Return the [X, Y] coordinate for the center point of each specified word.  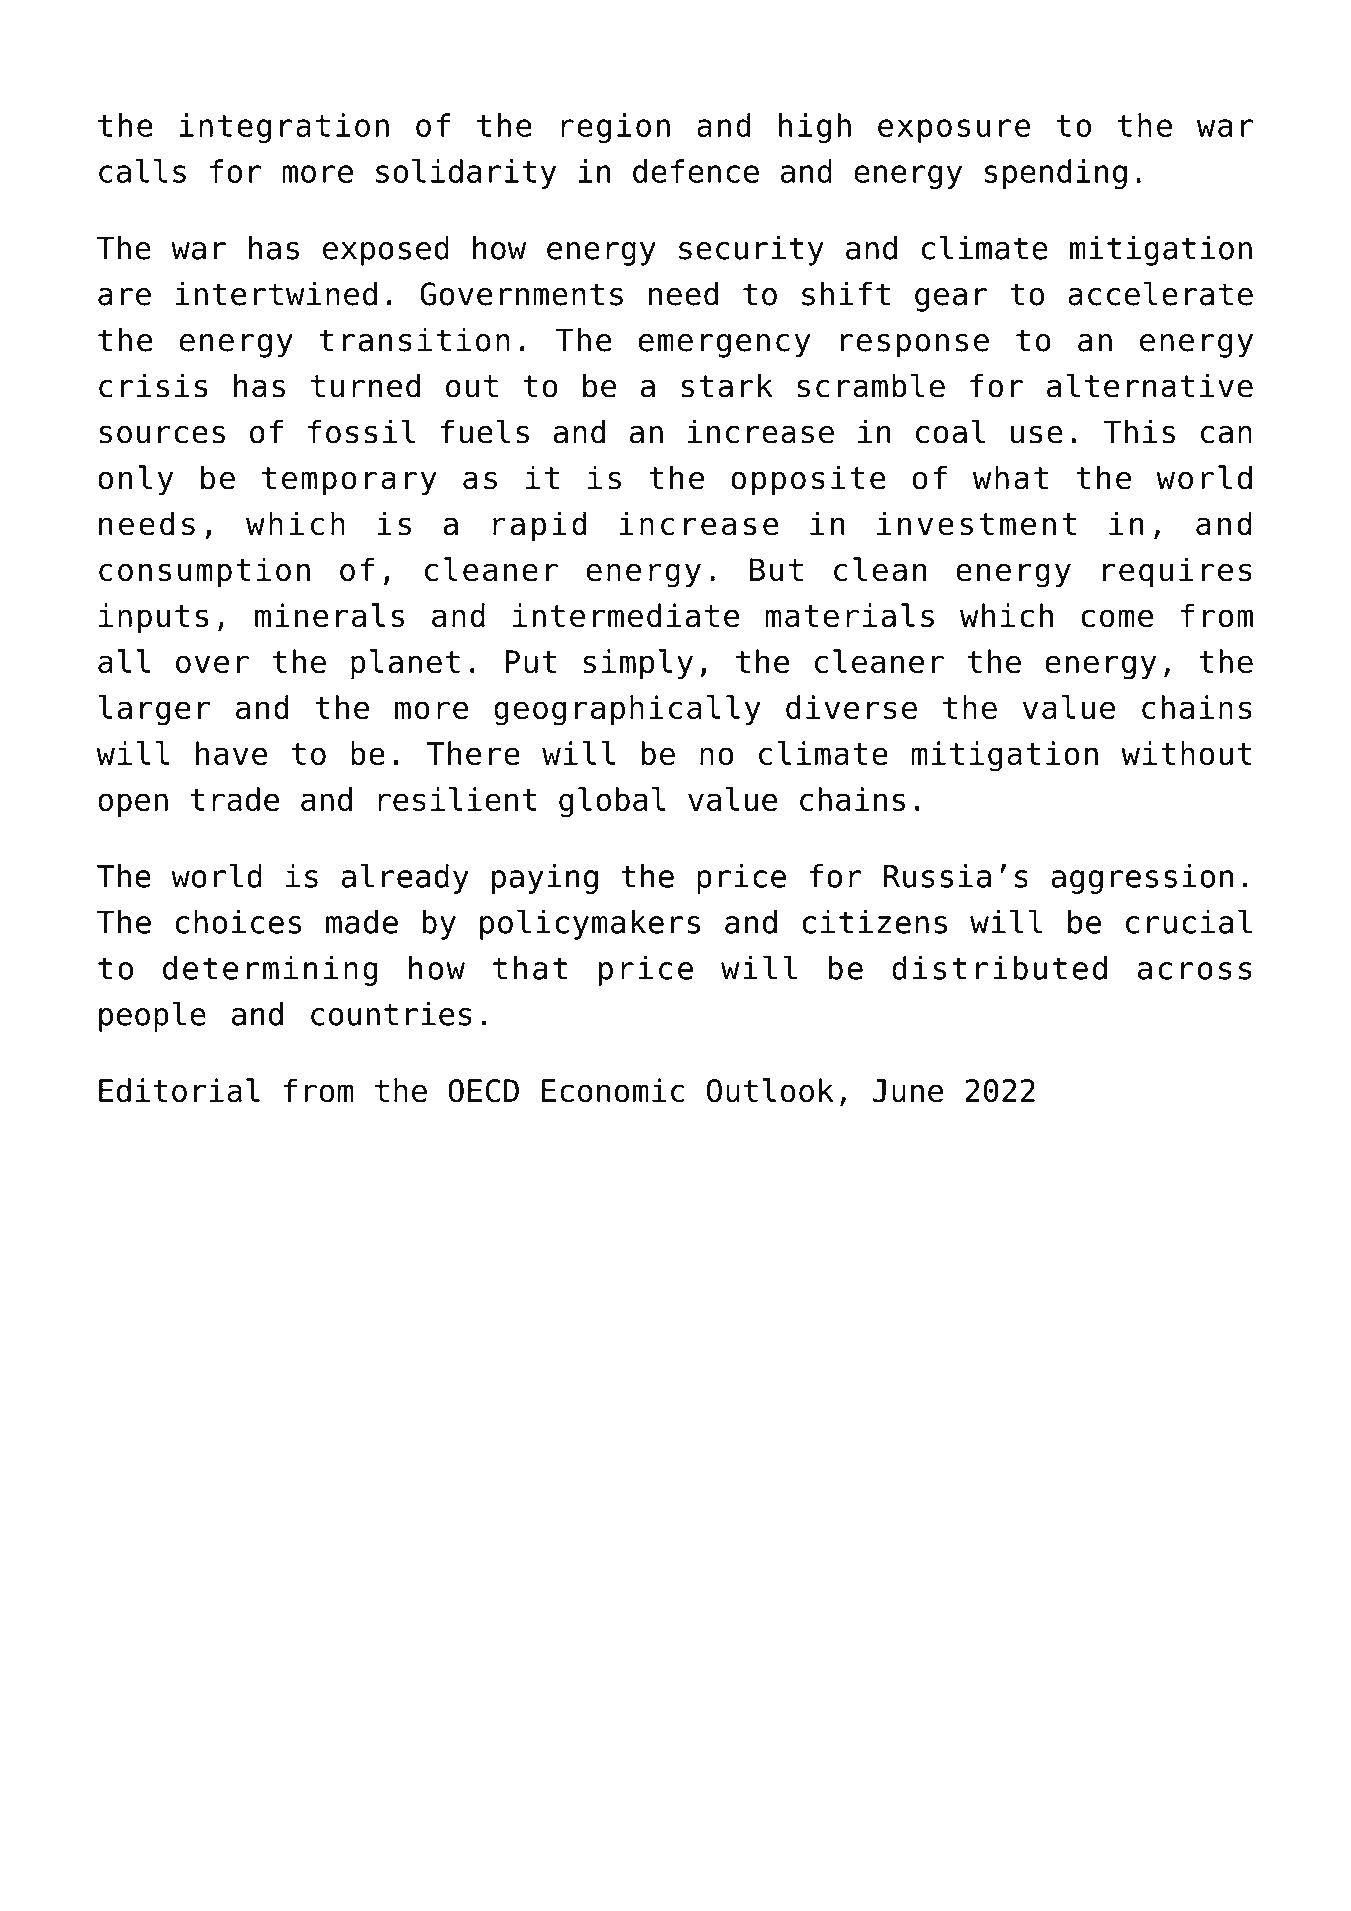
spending [1056, 174]
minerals [329, 615]
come [1117, 618]
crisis [153, 385]
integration [284, 128]
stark [727, 385]
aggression [1142, 879]
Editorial [179, 1090]
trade [234, 799]
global [612, 802]
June [907, 1091]
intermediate [626, 615]
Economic [613, 1090]
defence [696, 171]
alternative [1150, 385]
